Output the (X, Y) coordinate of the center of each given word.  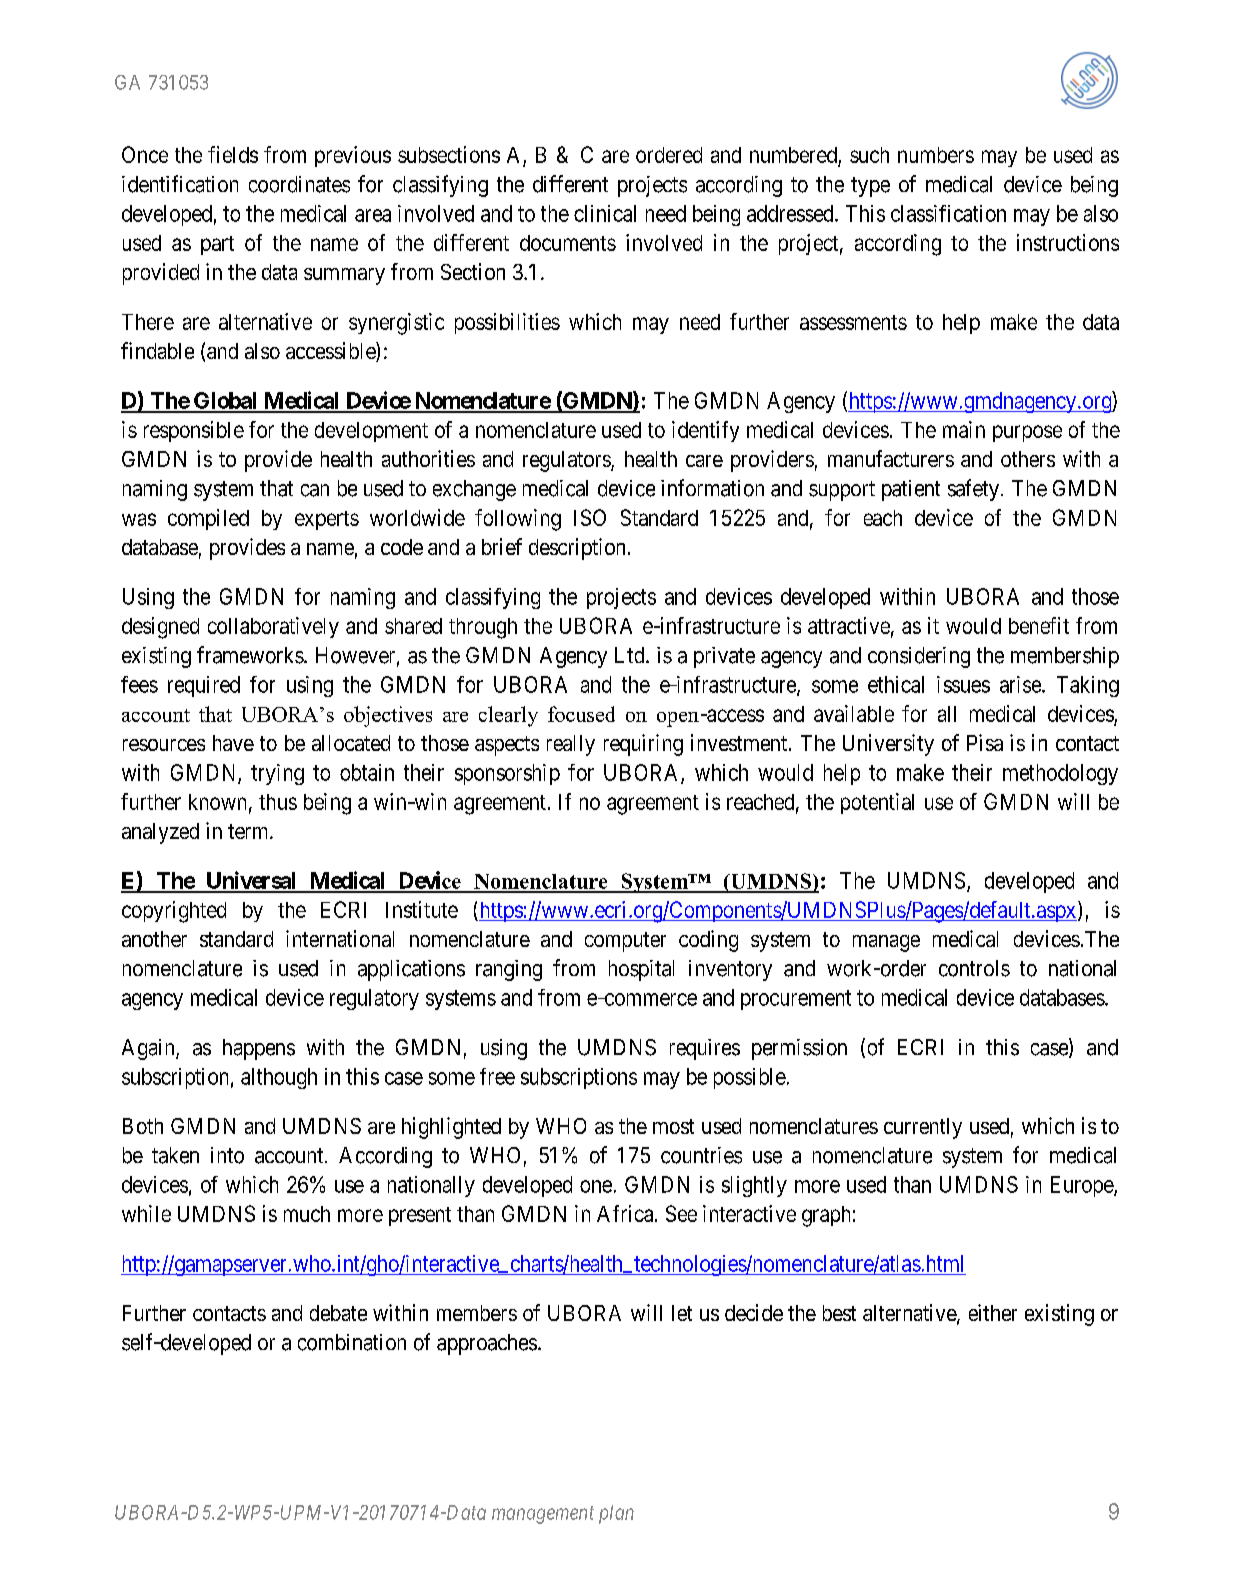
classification (948, 213)
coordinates (299, 184)
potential (877, 803)
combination (352, 1342)
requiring (643, 745)
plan (616, 1514)
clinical (605, 213)
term (249, 831)
